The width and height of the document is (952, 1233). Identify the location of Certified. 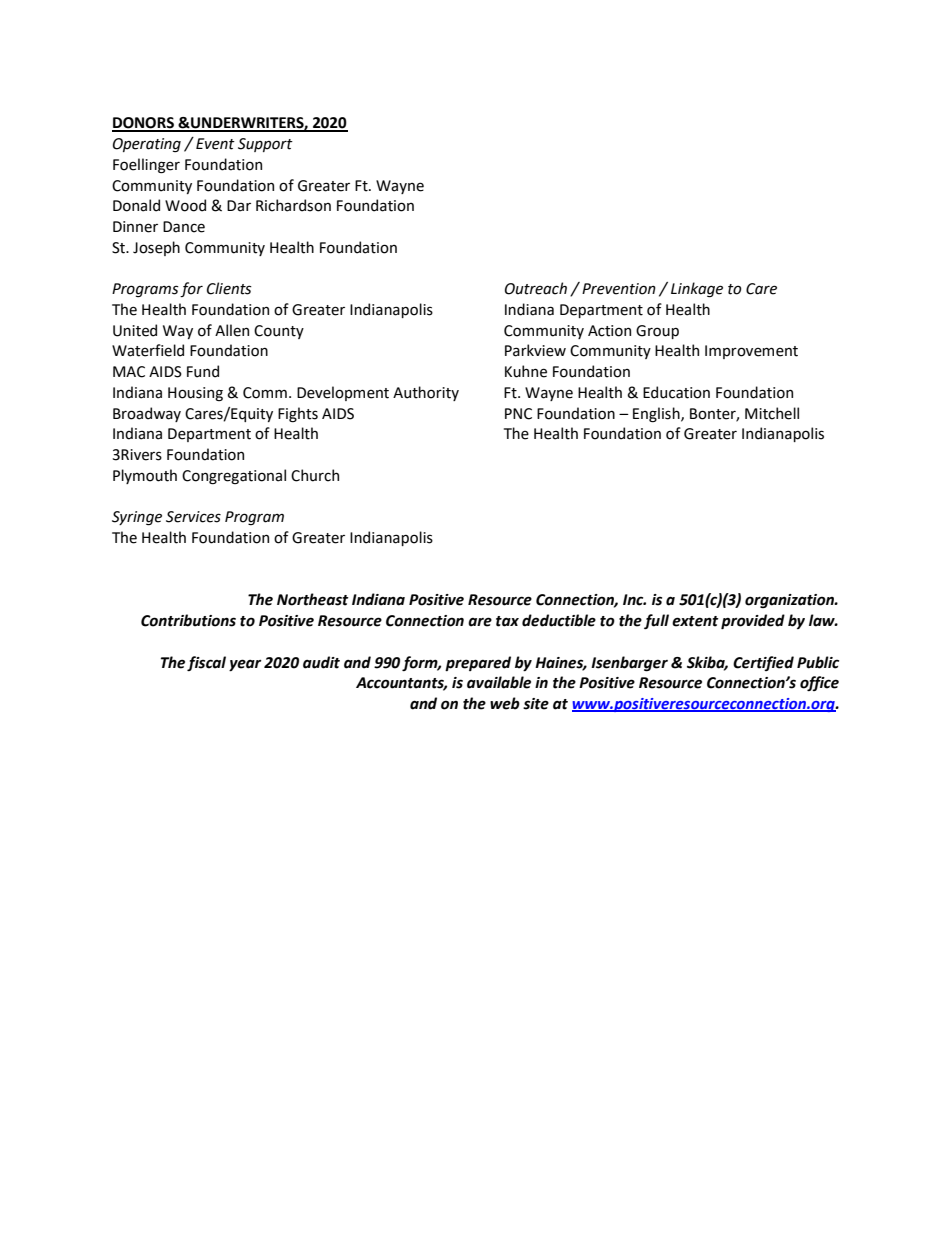
(763, 663).
